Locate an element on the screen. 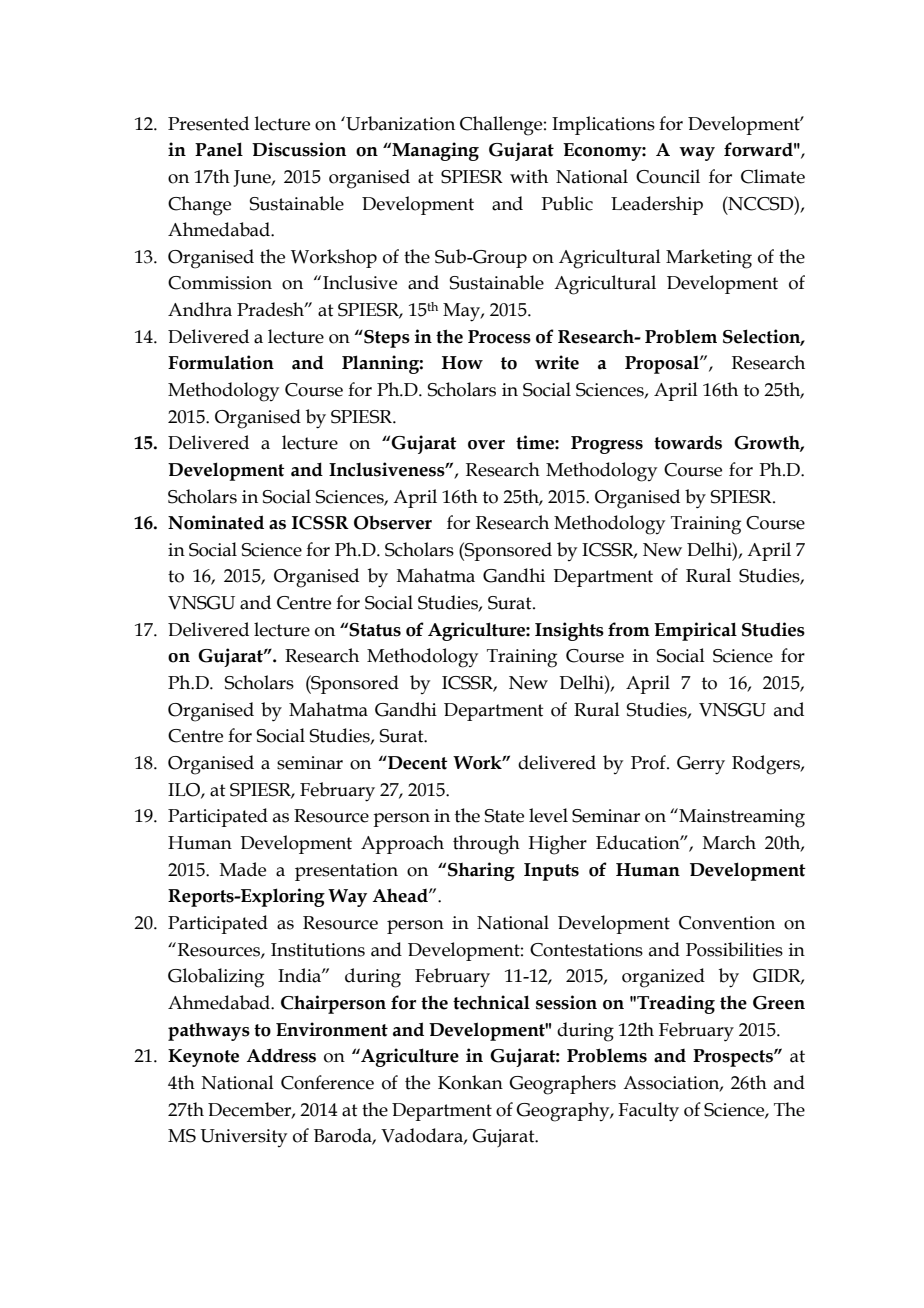 The height and width of the screenshot is (1308, 924). Council is located at coordinates (668, 176).
